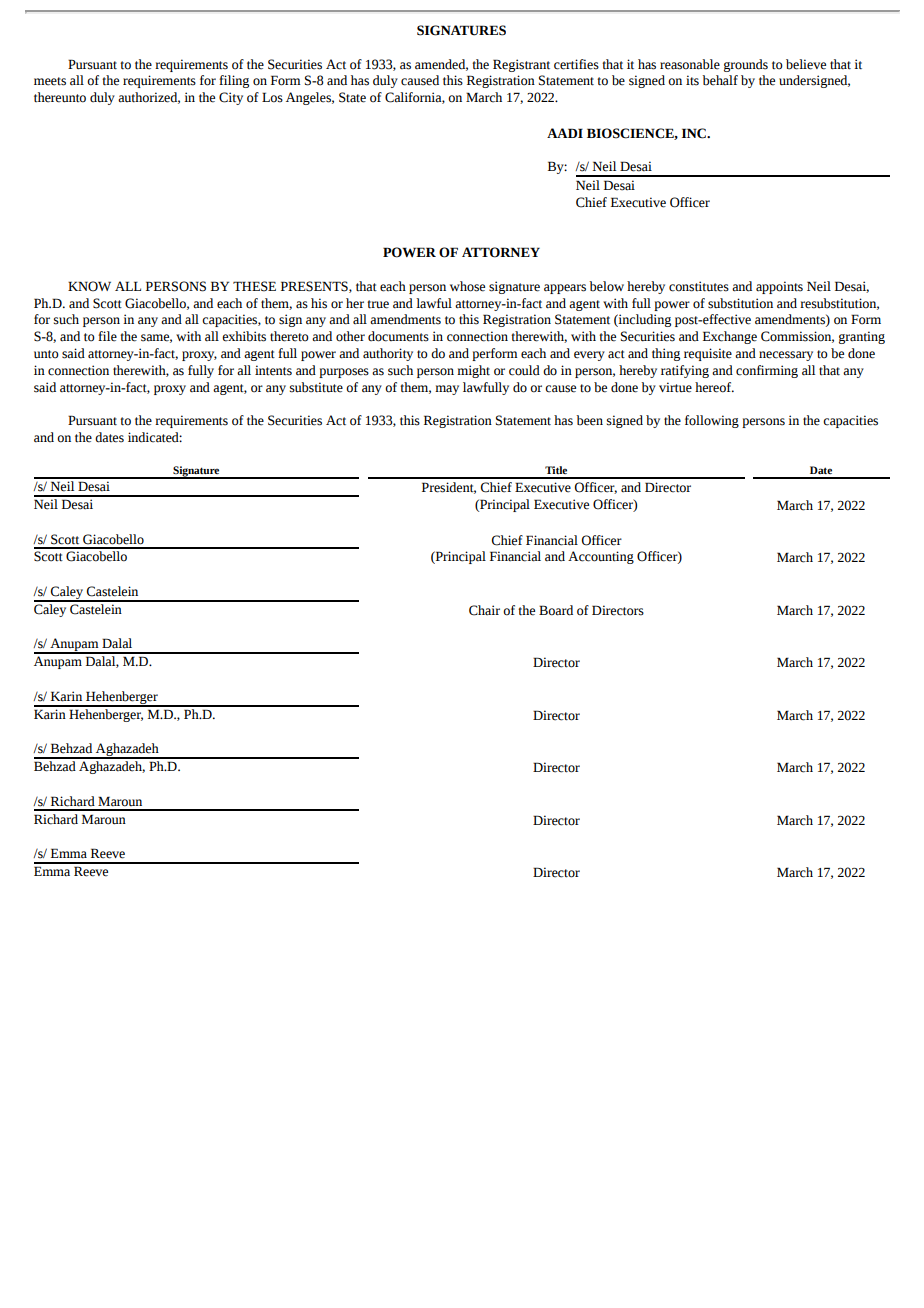 The height and width of the screenshot is (1308, 924). What do you see at coordinates (89, 286) in the screenshot?
I see `KNOW` at bounding box center [89, 286].
